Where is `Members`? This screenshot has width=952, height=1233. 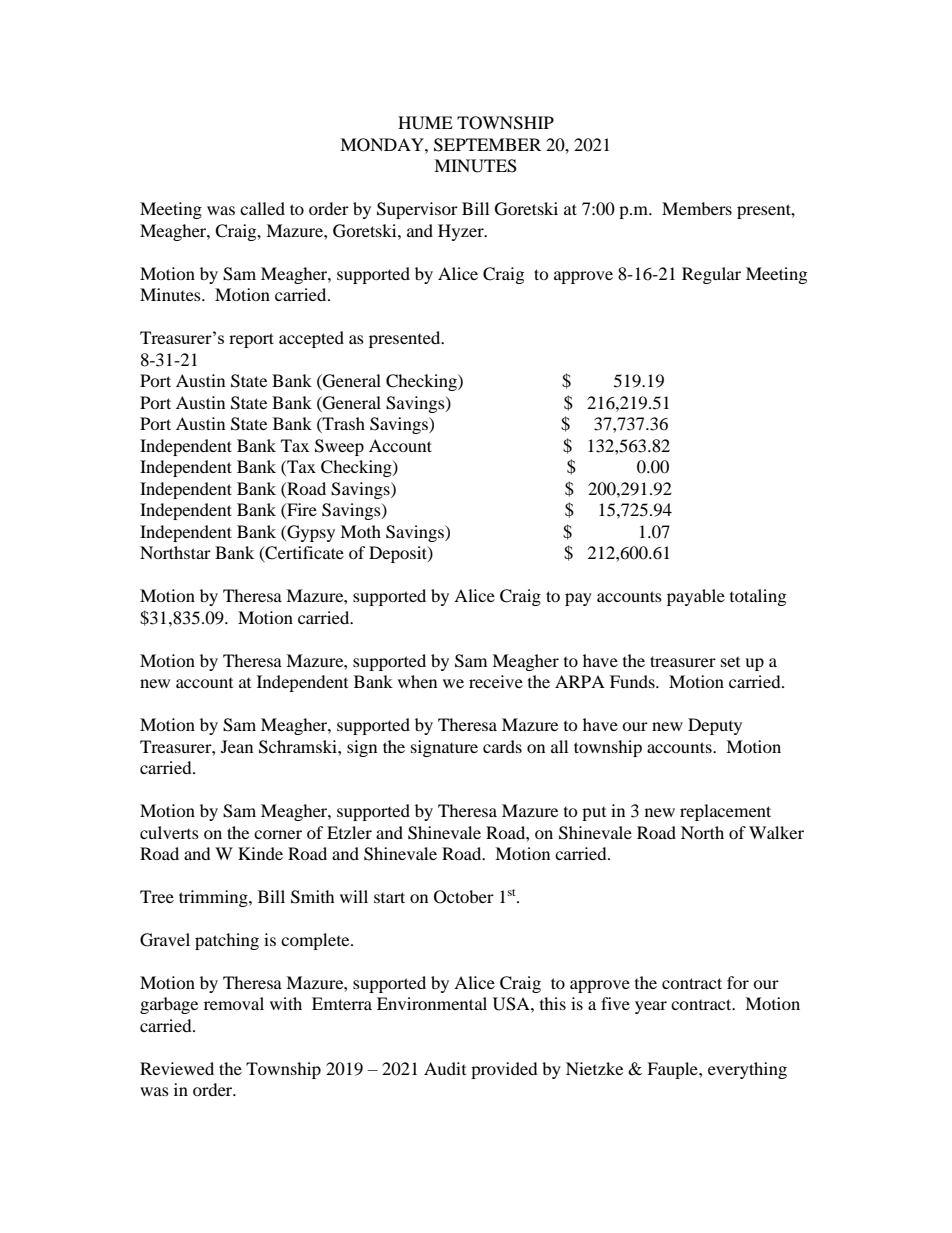 Members is located at coordinates (697, 208).
